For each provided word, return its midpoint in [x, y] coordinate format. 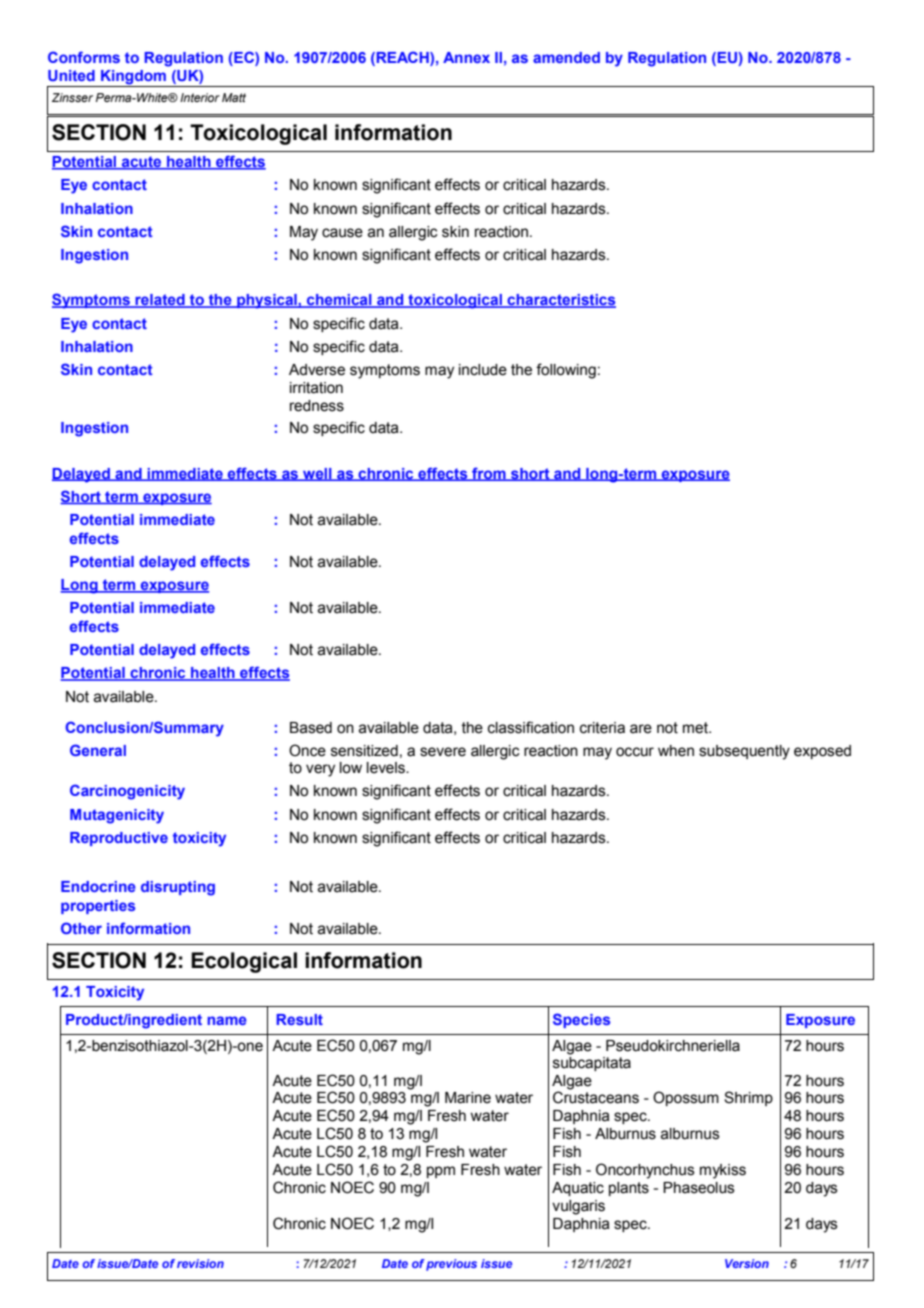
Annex [466, 57]
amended [566, 57]
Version [747, 1263]
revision [200, 1263]
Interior [200, 97]
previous [451, 1265]
